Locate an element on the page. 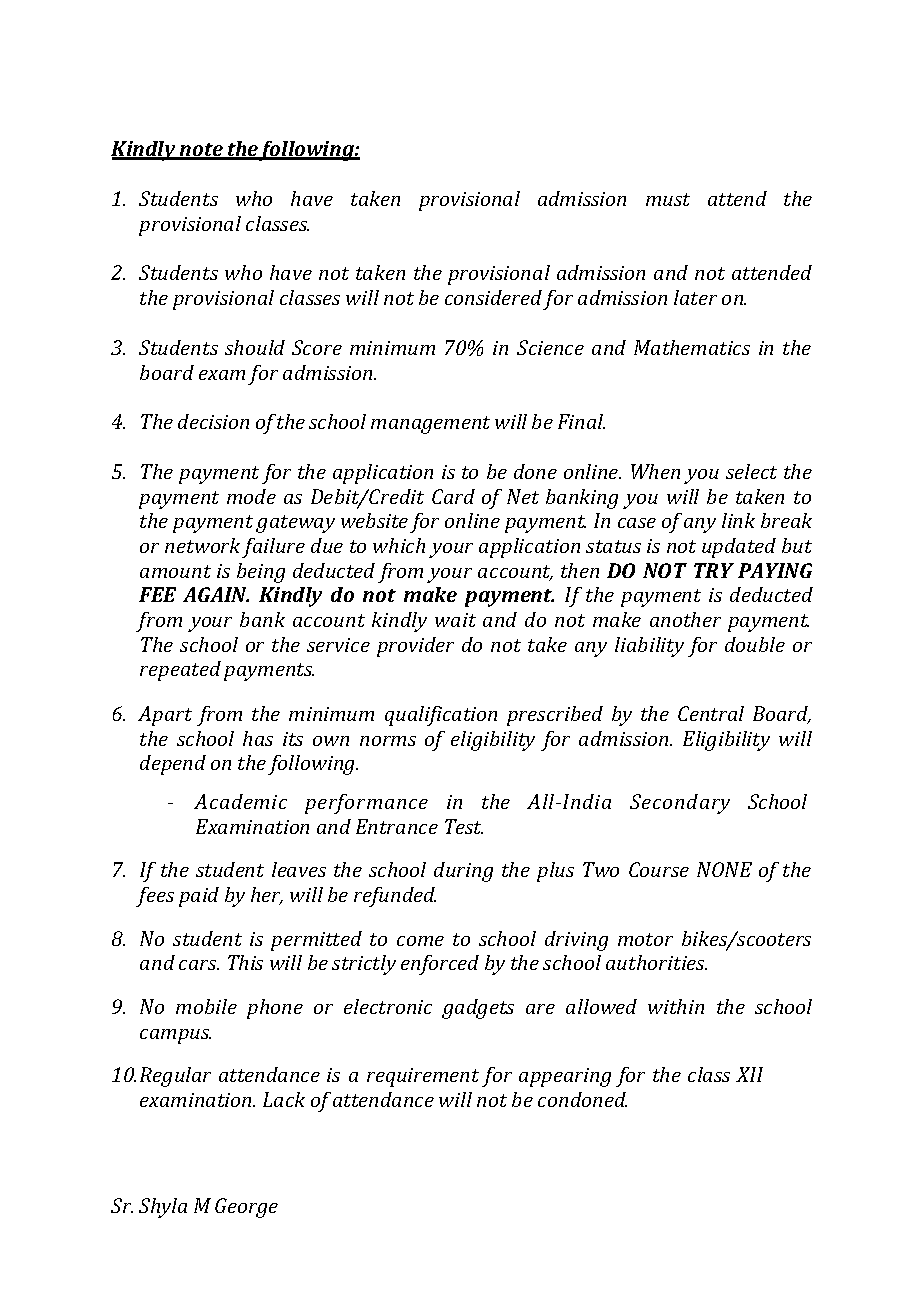  repeated is located at coordinates (180, 671).
